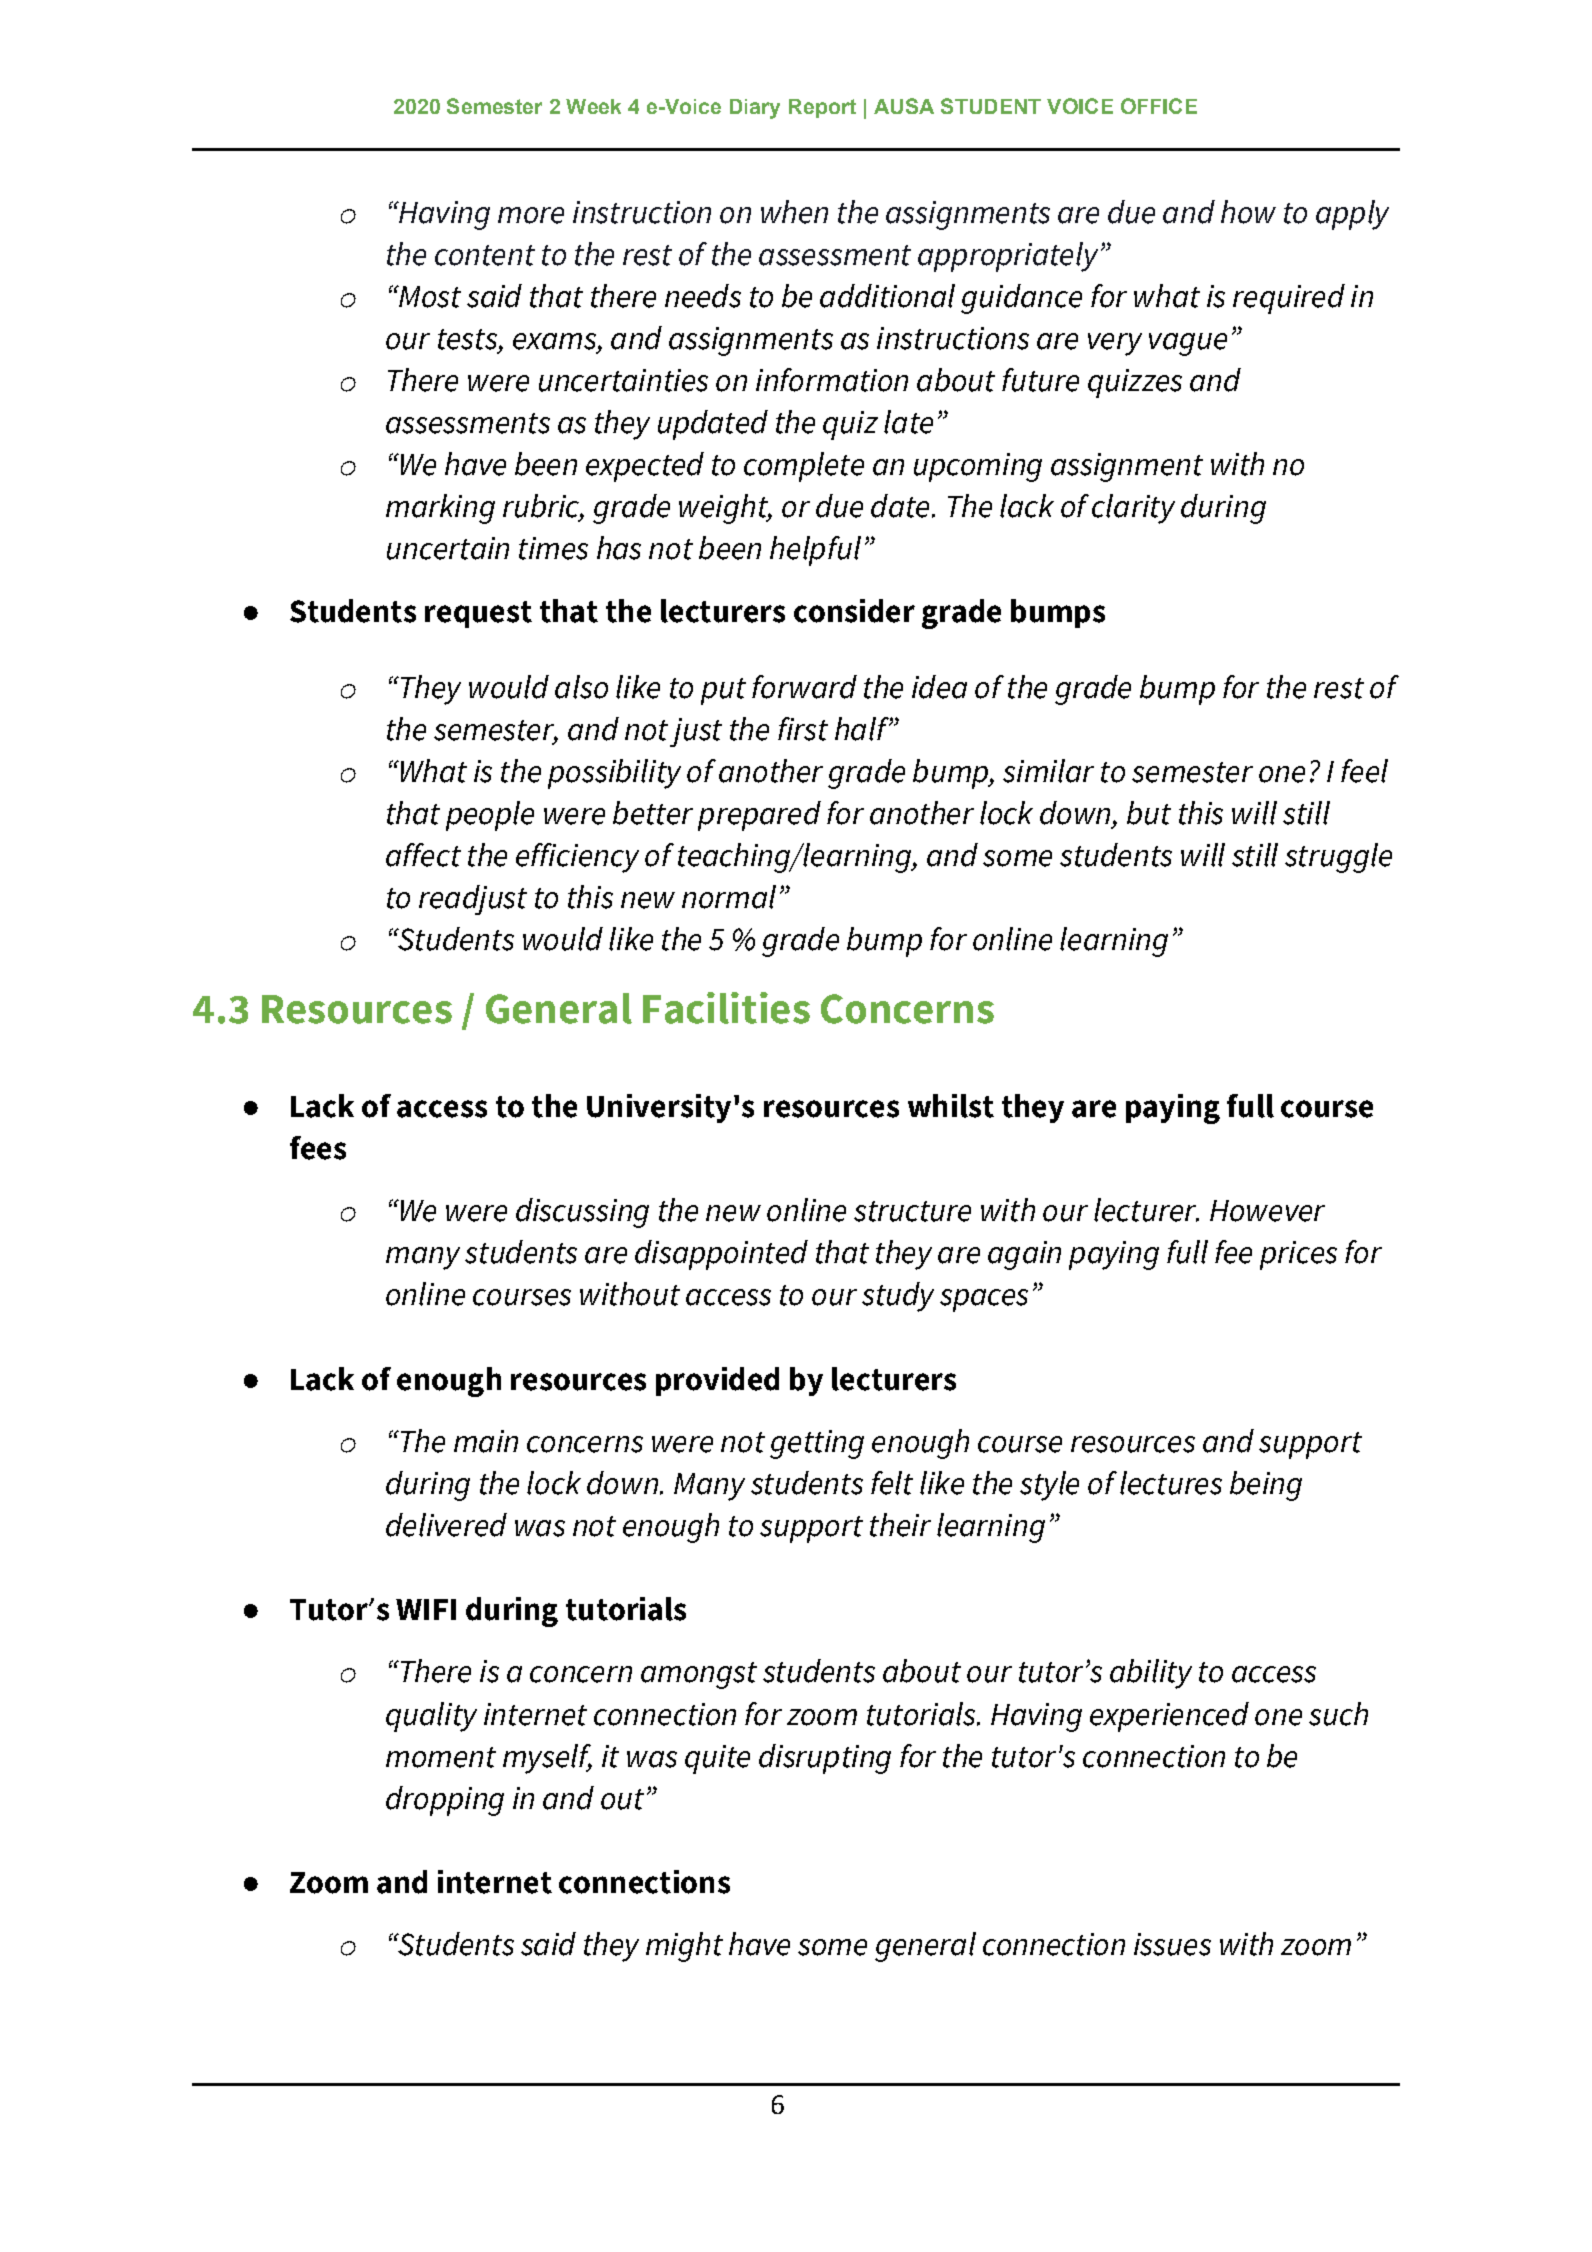 This page has width=1592, height=2252. Describe the element at coordinates (1267, 1211) in the page. I see `However` at that location.
